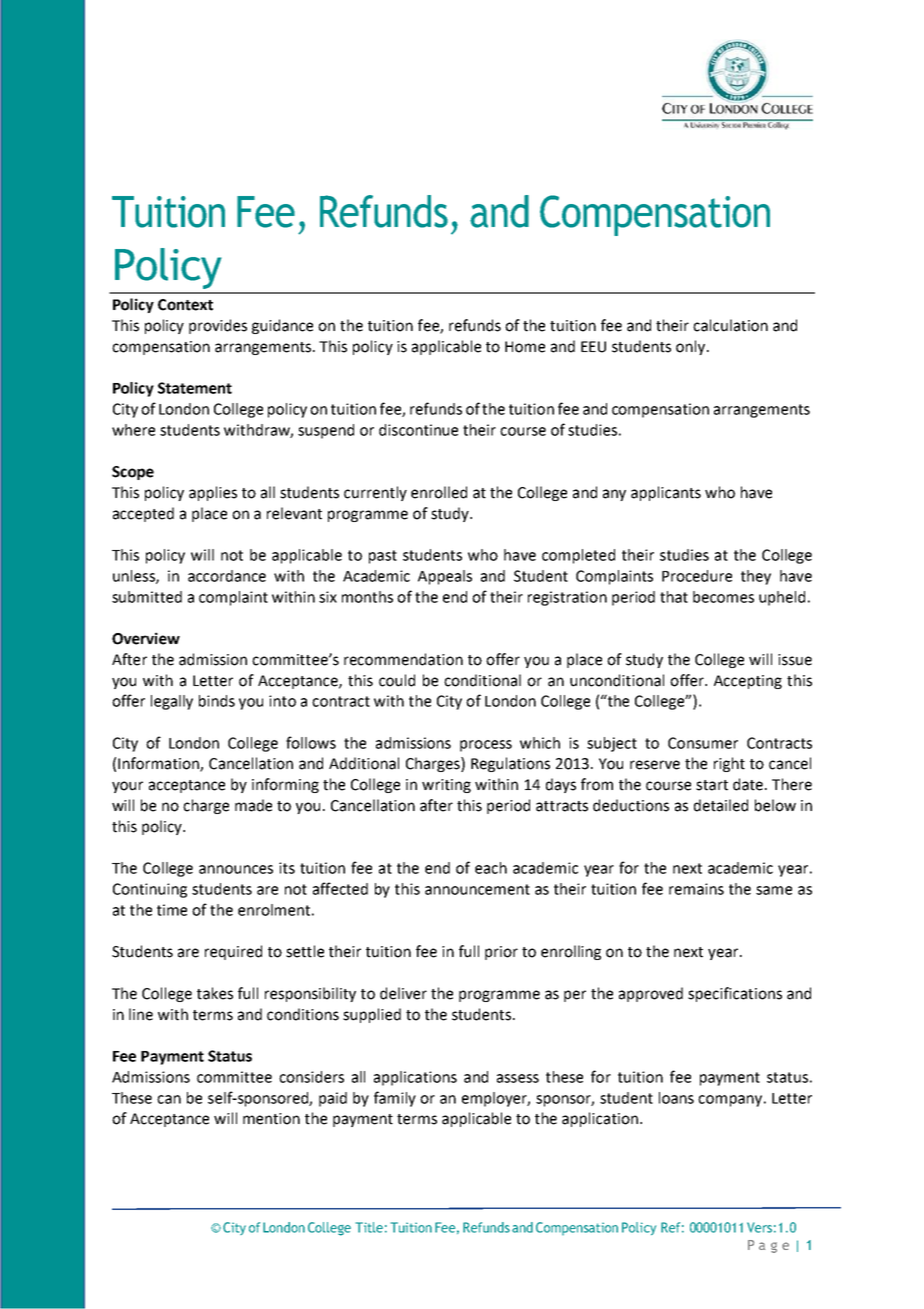  I want to click on remains, so click(696, 889).
